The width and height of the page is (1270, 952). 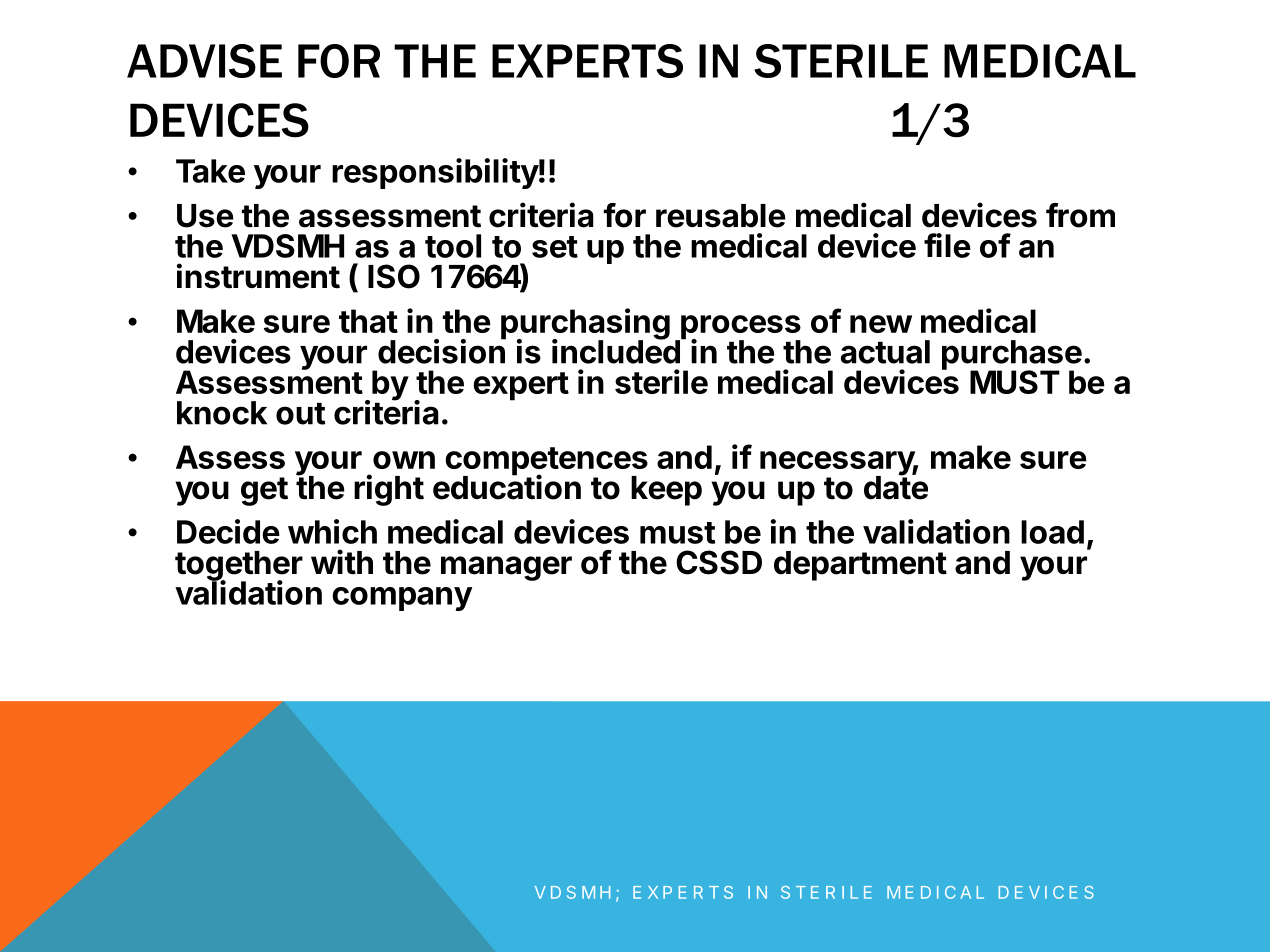 I want to click on purchasing, so click(x=585, y=325).
